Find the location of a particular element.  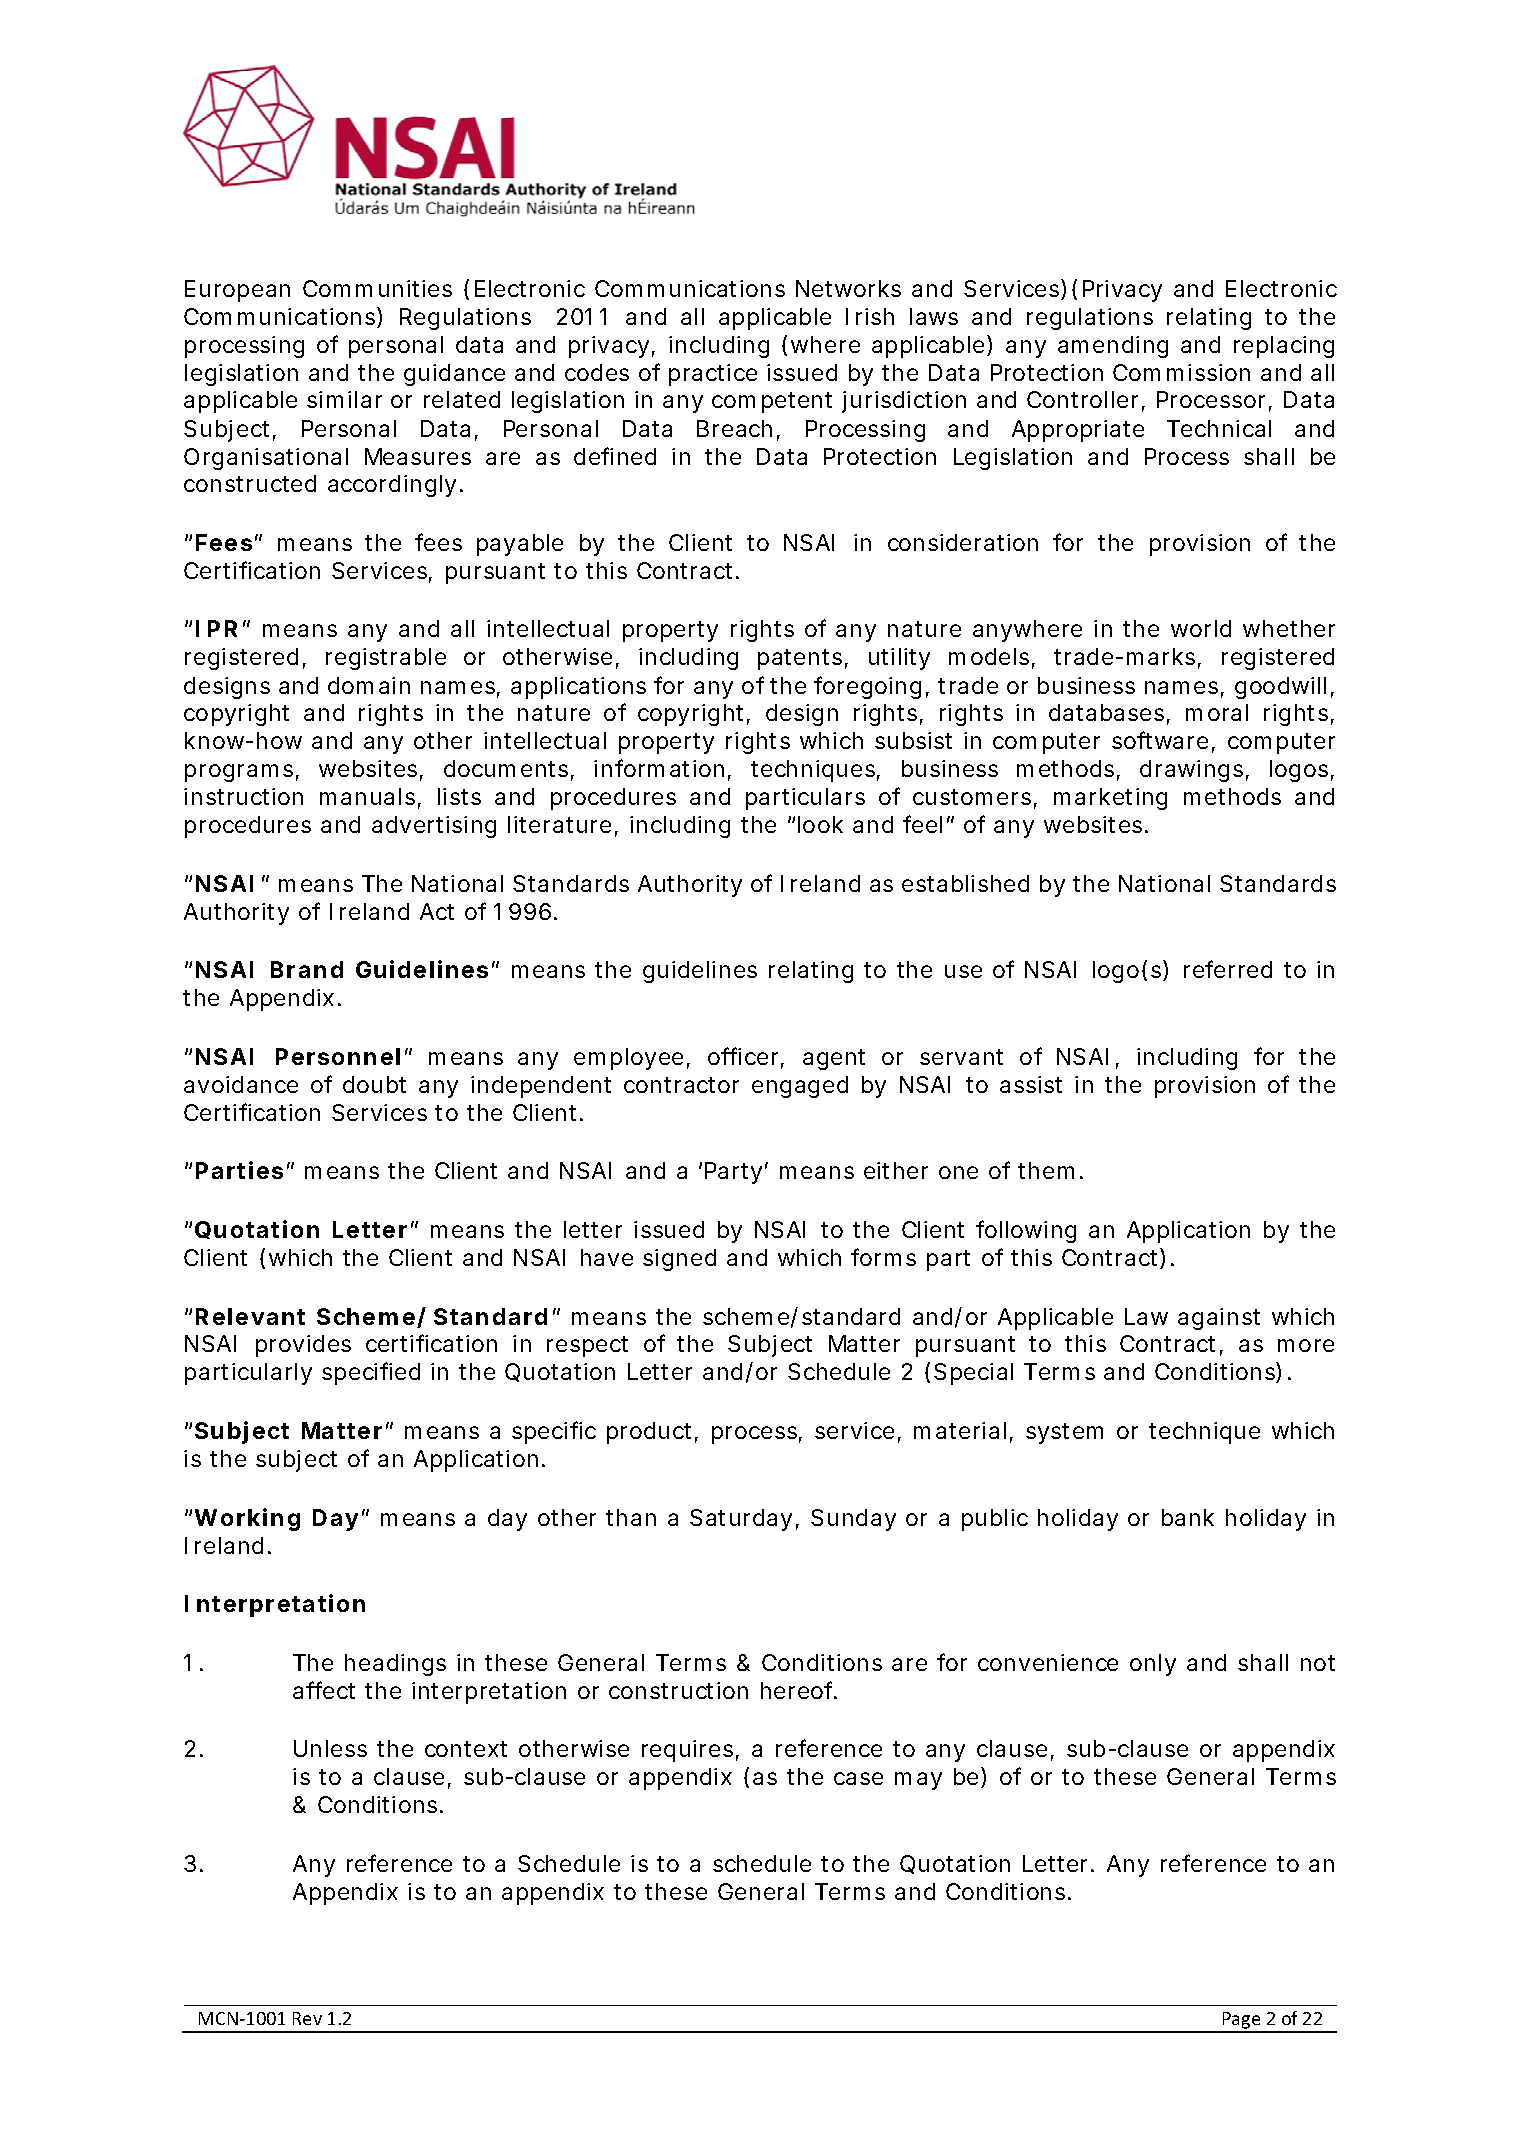

Rev is located at coordinates (307, 2018).
